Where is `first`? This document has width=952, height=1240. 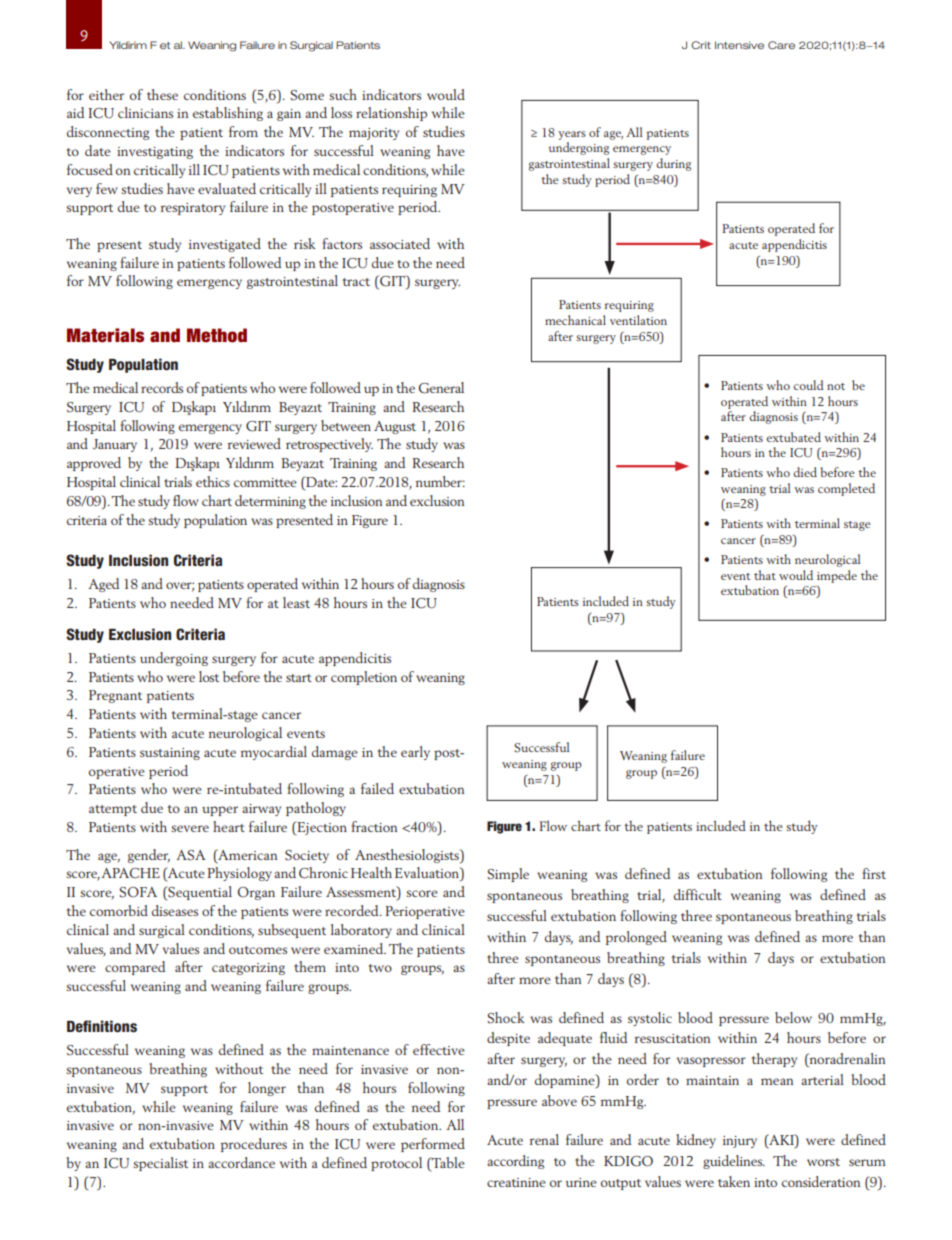
first is located at coordinates (874, 873).
